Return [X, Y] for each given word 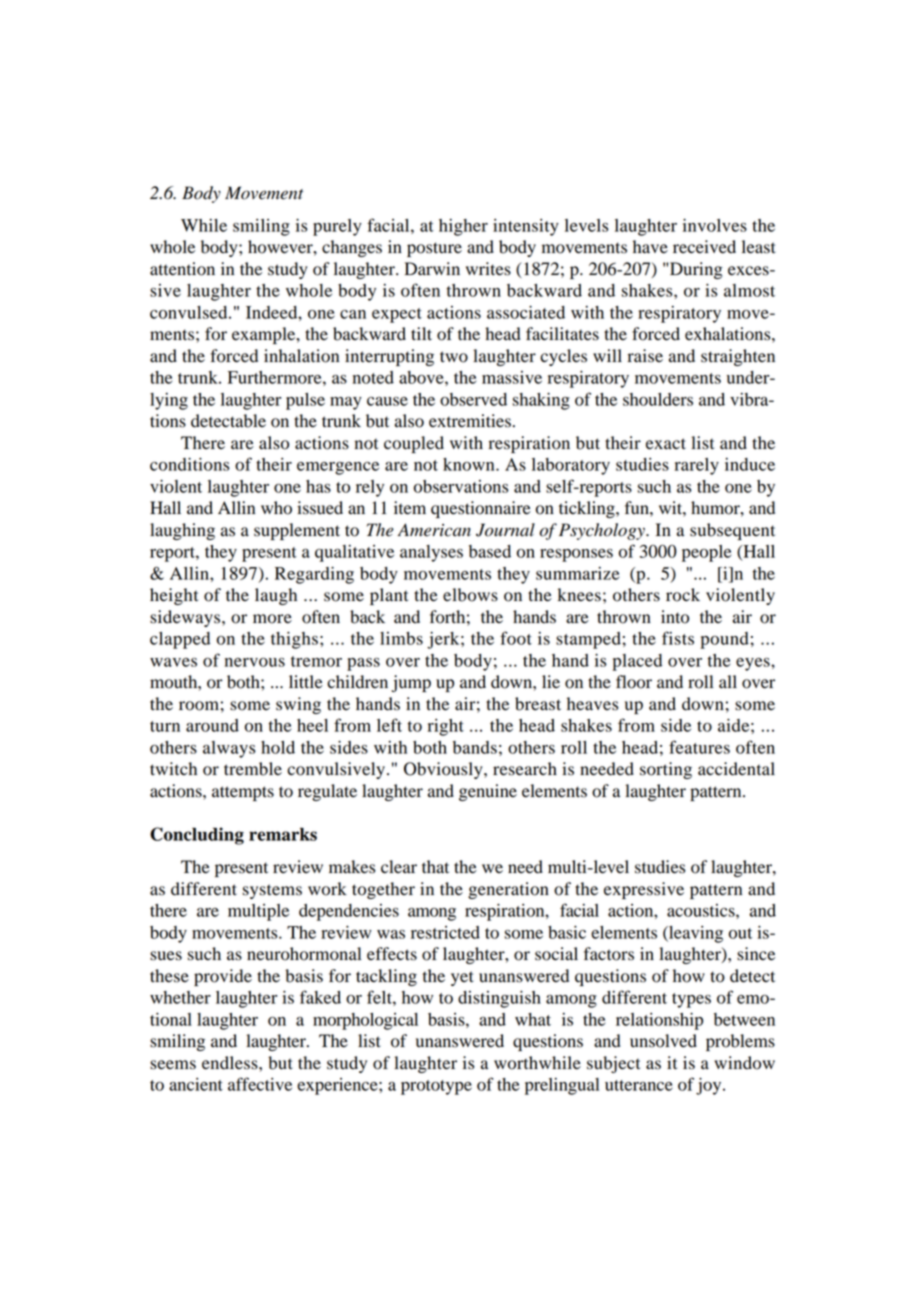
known [470, 464]
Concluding [197, 836]
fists [678, 638]
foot [516, 638]
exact [666, 444]
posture [434, 249]
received [704, 247]
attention [182, 269]
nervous [255, 662]
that [435, 867]
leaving [695, 934]
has [318, 486]
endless [231, 1063]
